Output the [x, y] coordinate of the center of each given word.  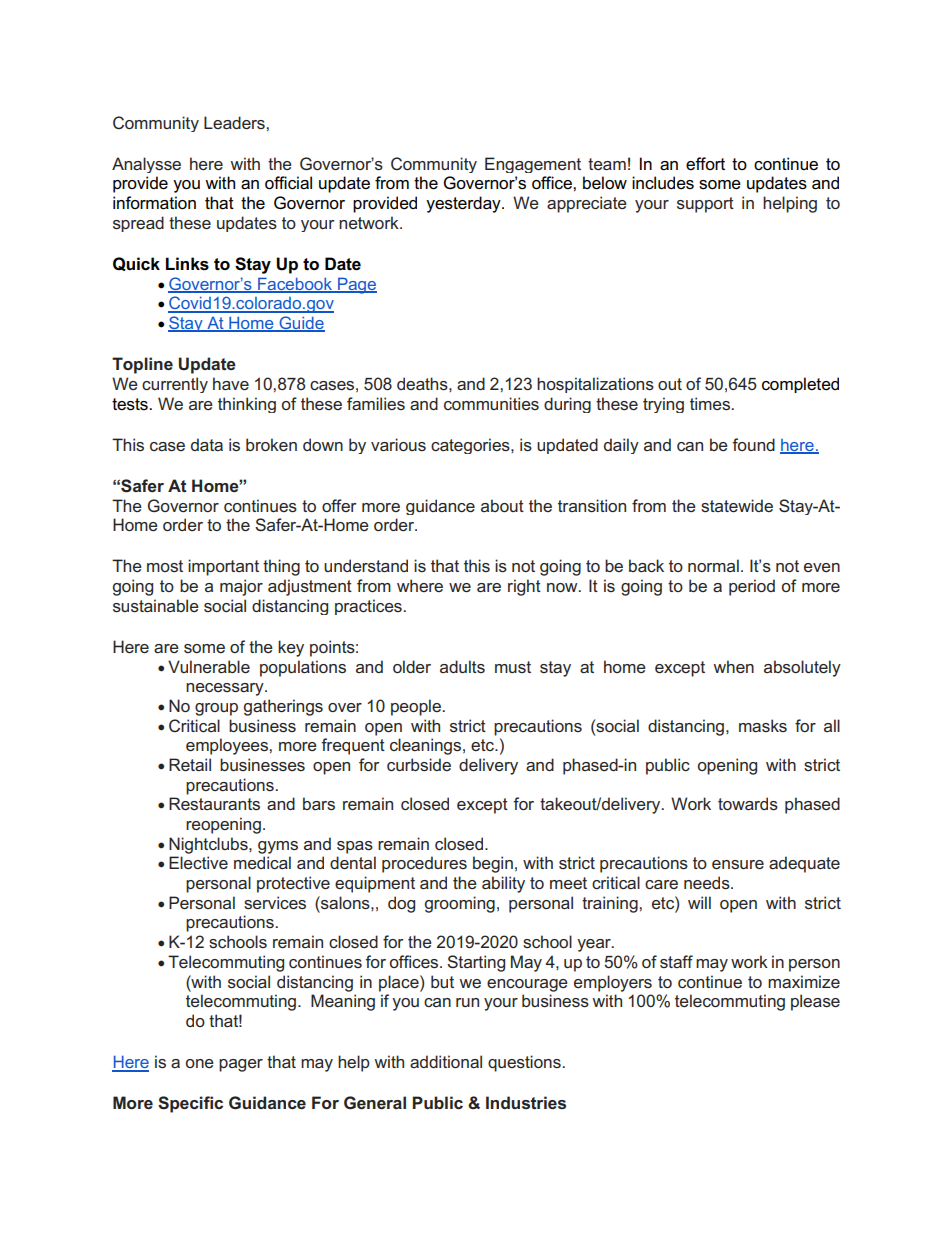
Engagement [533, 165]
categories [471, 446]
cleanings [427, 746]
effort [705, 164]
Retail [190, 764]
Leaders [235, 122]
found [753, 444]
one [200, 1063]
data [207, 444]
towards [748, 803]
